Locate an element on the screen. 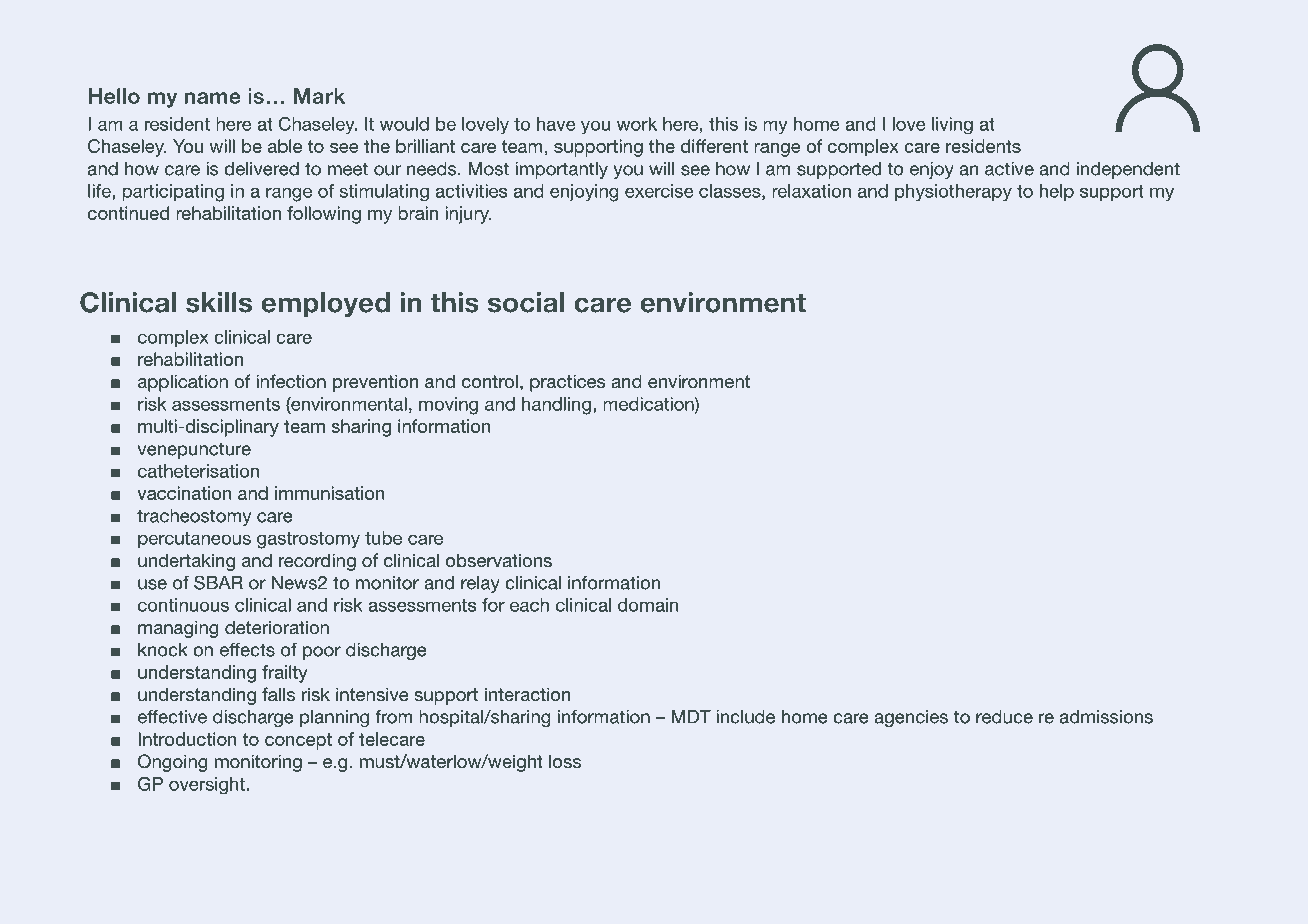 This screenshot has height=924, width=1308. name is located at coordinates (212, 98).
